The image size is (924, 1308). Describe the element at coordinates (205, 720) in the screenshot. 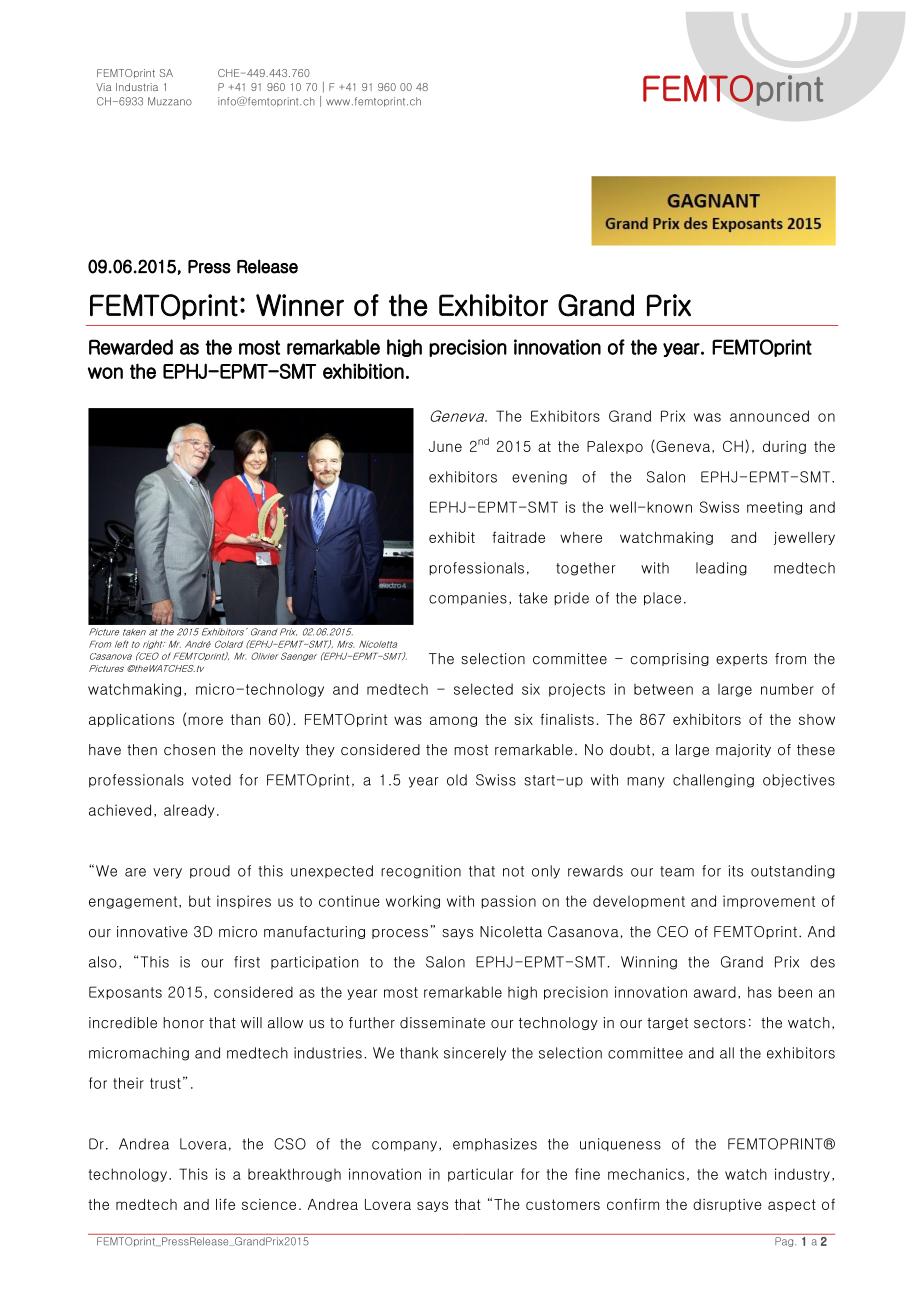

I see `more` at that location.
